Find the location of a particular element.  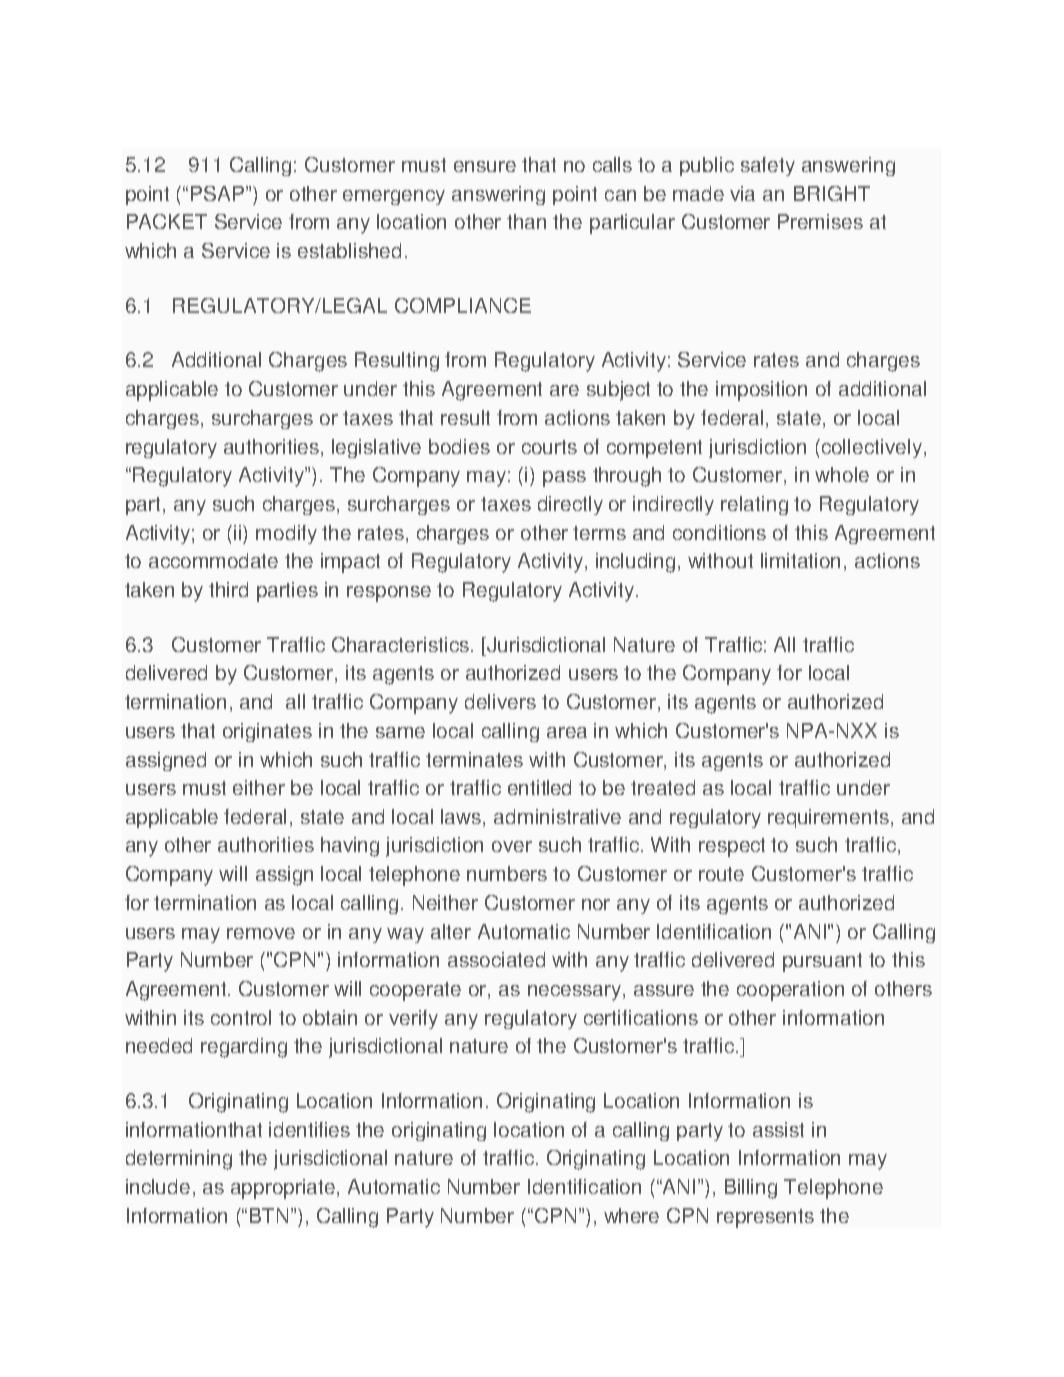

Billing is located at coordinates (751, 1189).
